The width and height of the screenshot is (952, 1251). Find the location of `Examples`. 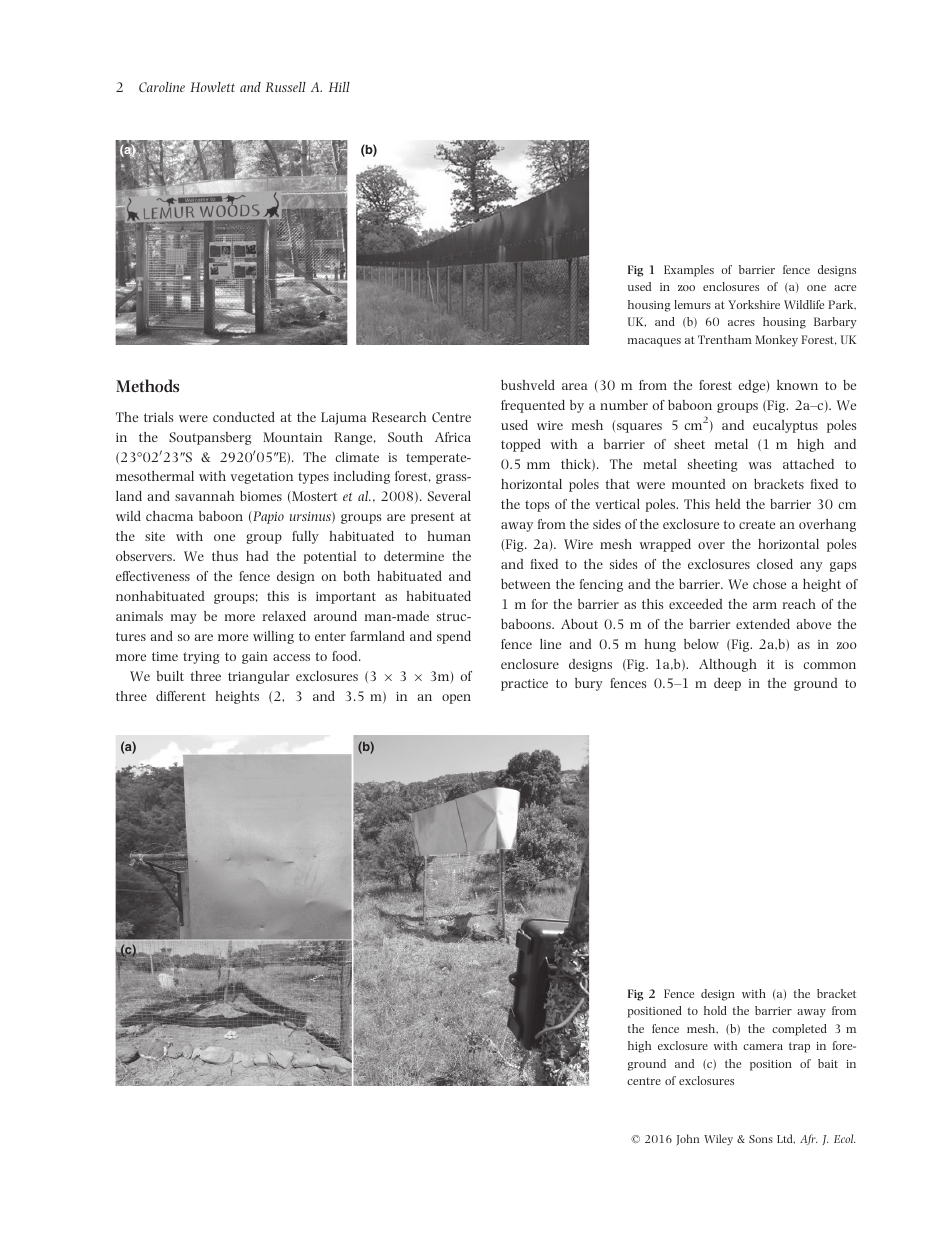

Examples is located at coordinates (689, 271).
